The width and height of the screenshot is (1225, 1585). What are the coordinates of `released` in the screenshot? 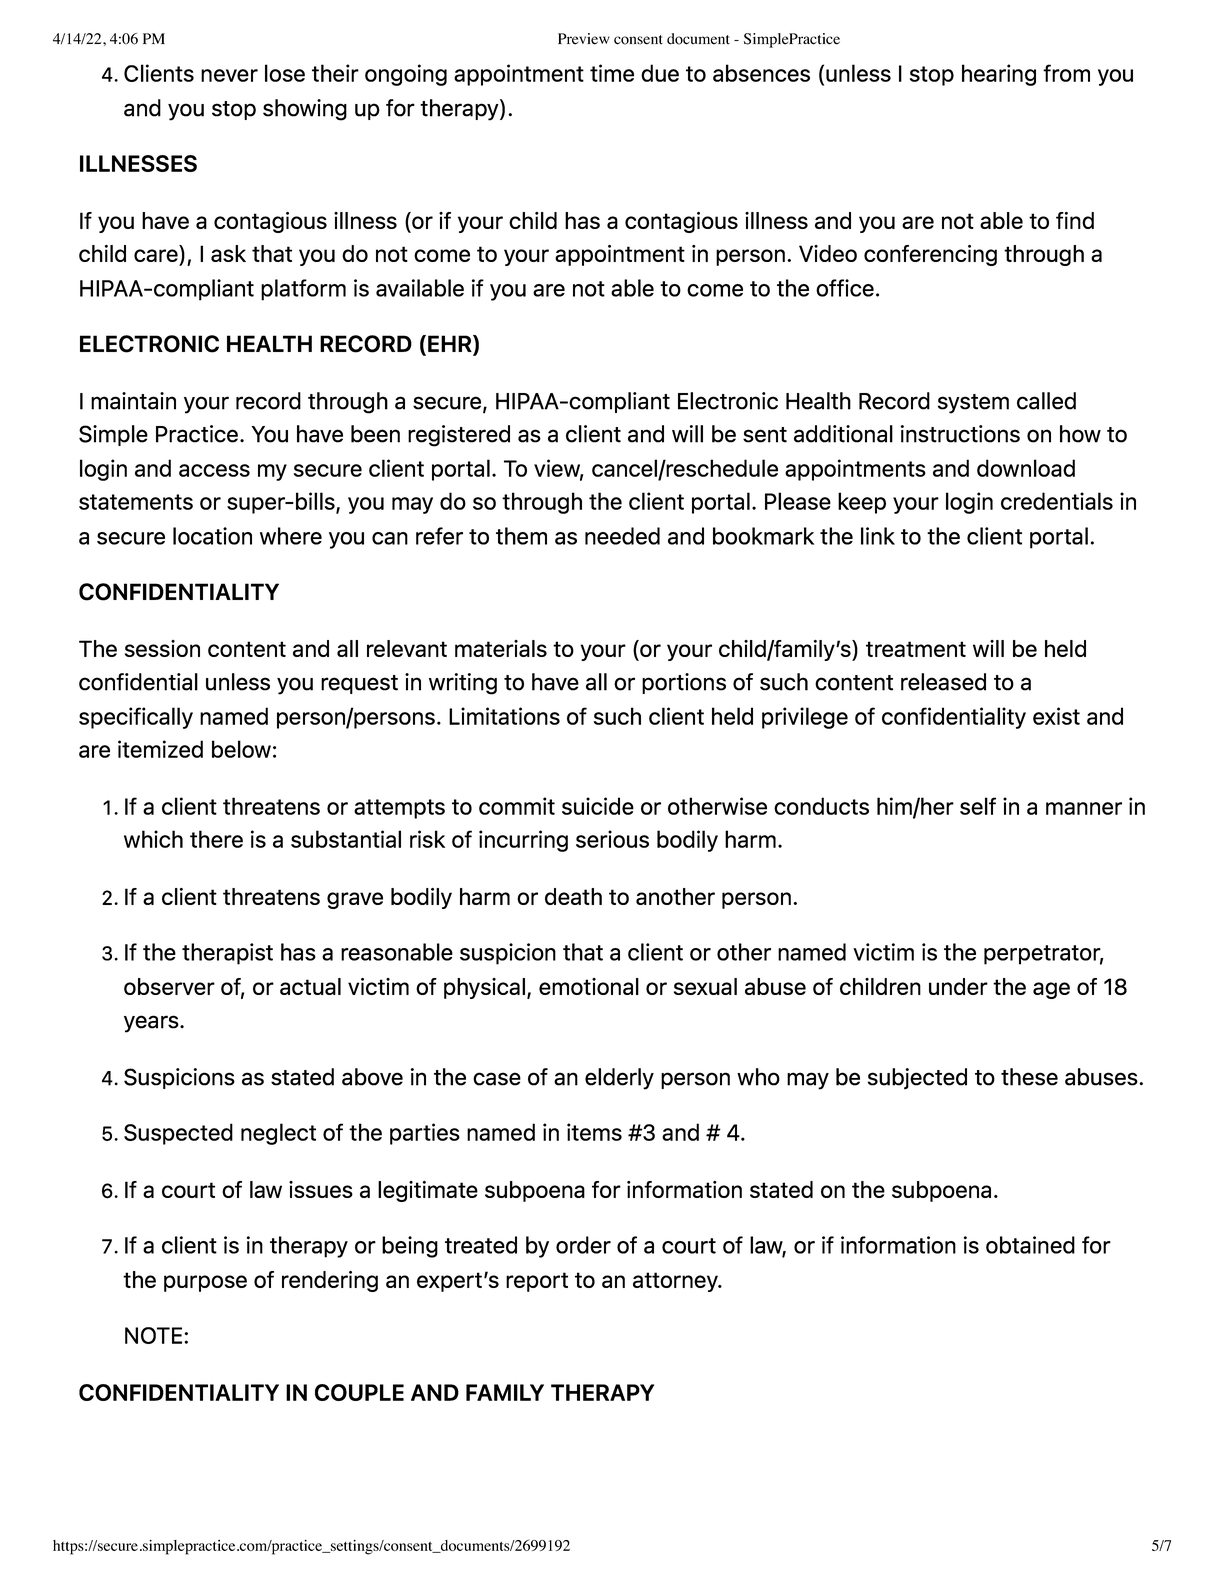 It's located at (943, 682).
